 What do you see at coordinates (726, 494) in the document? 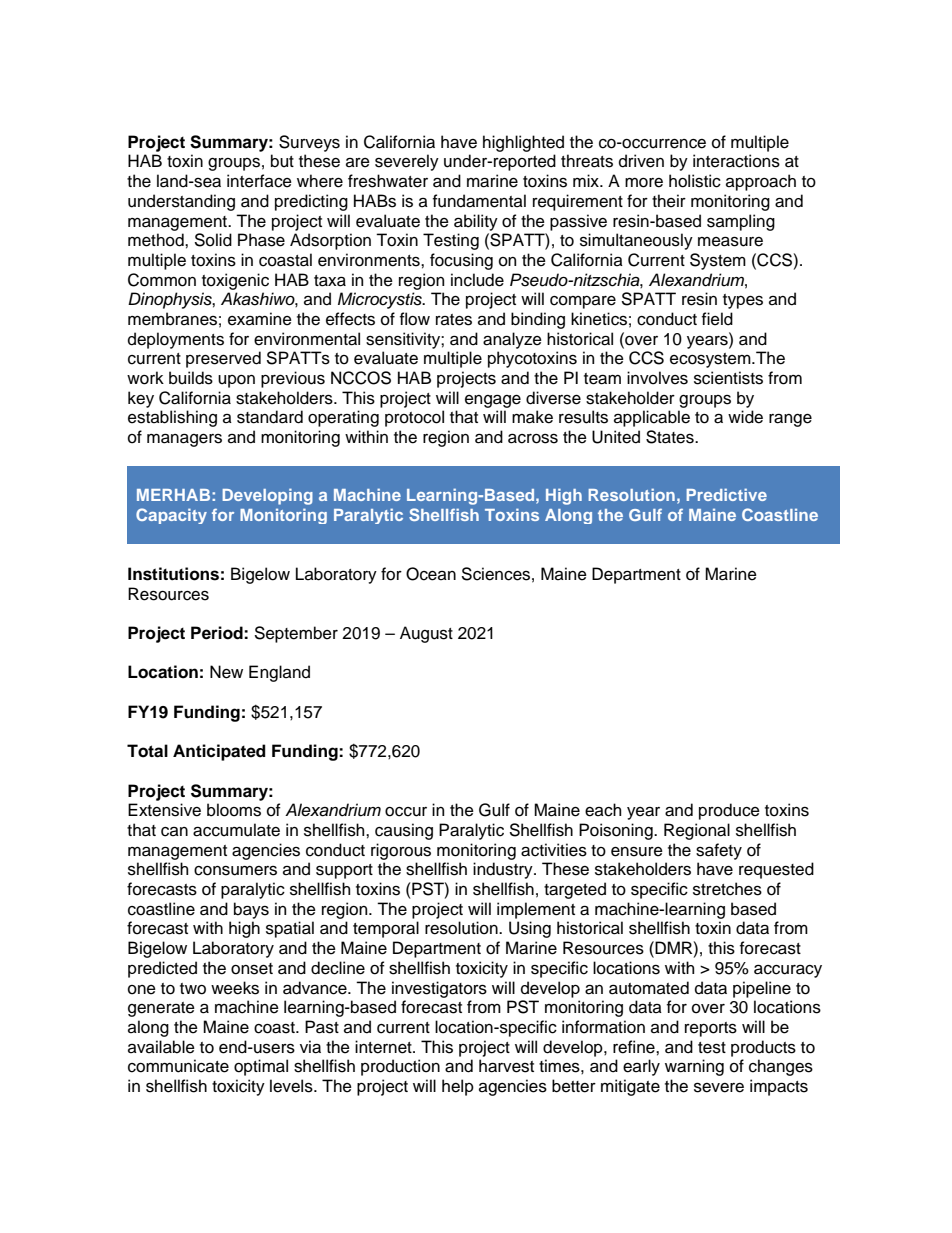
I see `Predictive` at bounding box center [726, 494].
